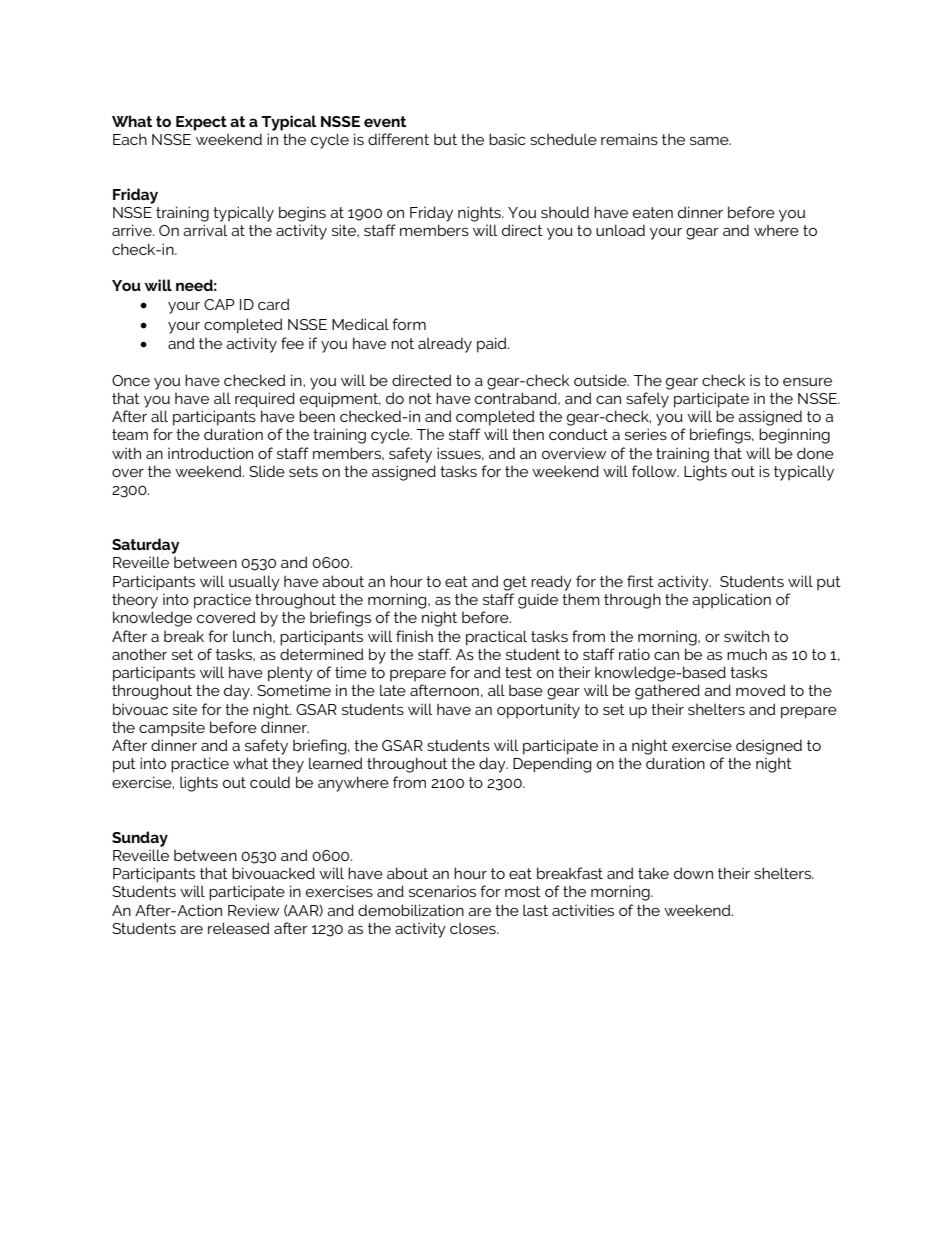 This screenshot has height=1233, width=952. I want to click on much, so click(747, 654).
